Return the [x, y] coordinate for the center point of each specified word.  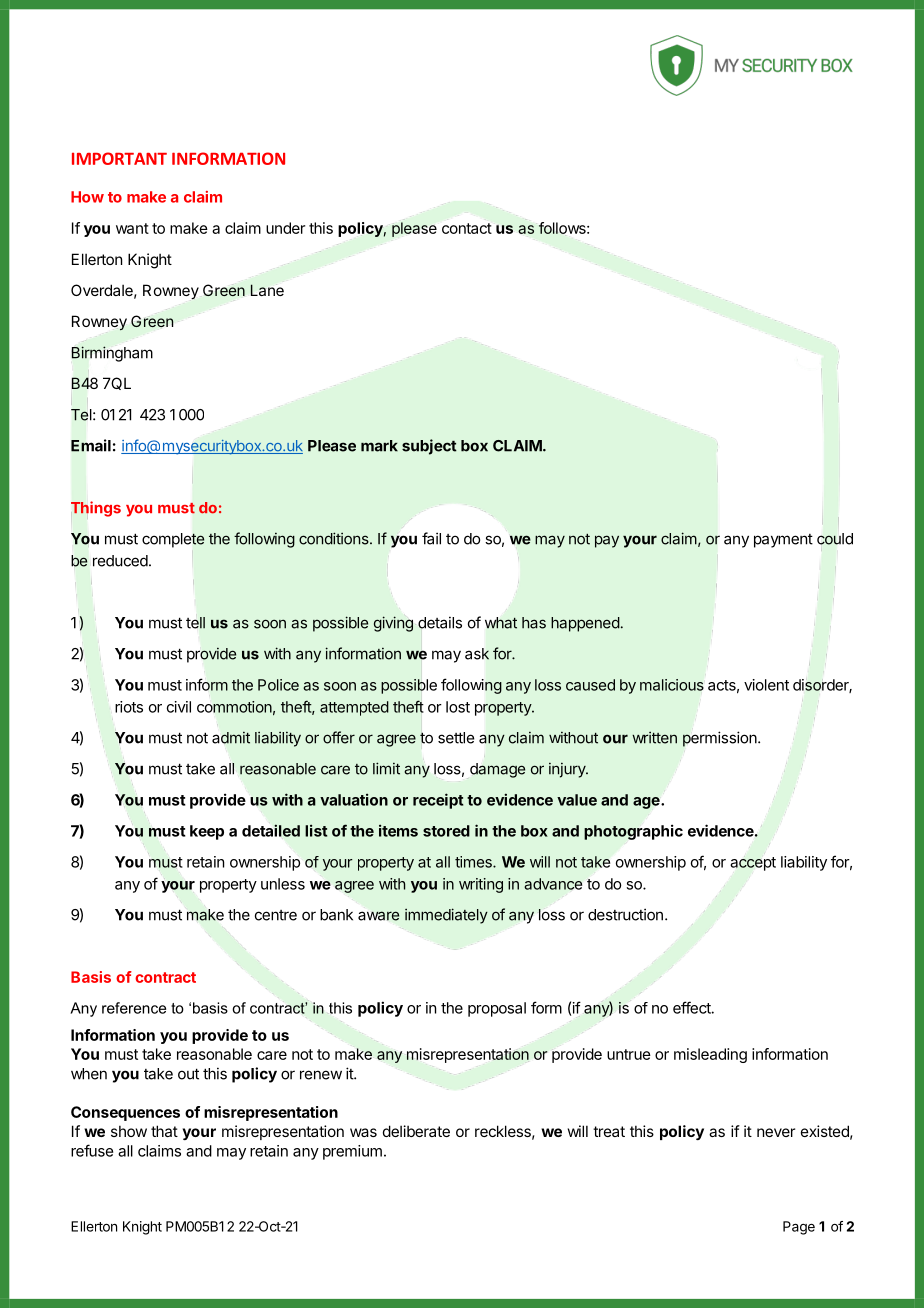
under [285, 228]
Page [799, 1228]
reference [134, 1008]
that [164, 1131]
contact [467, 228]
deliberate [416, 1131]
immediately [446, 916]
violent [766, 685]
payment [783, 541]
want [132, 228]
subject [429, 447]
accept [753, 864]
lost [458, 707]
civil [179, 707]
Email [91, 445]
